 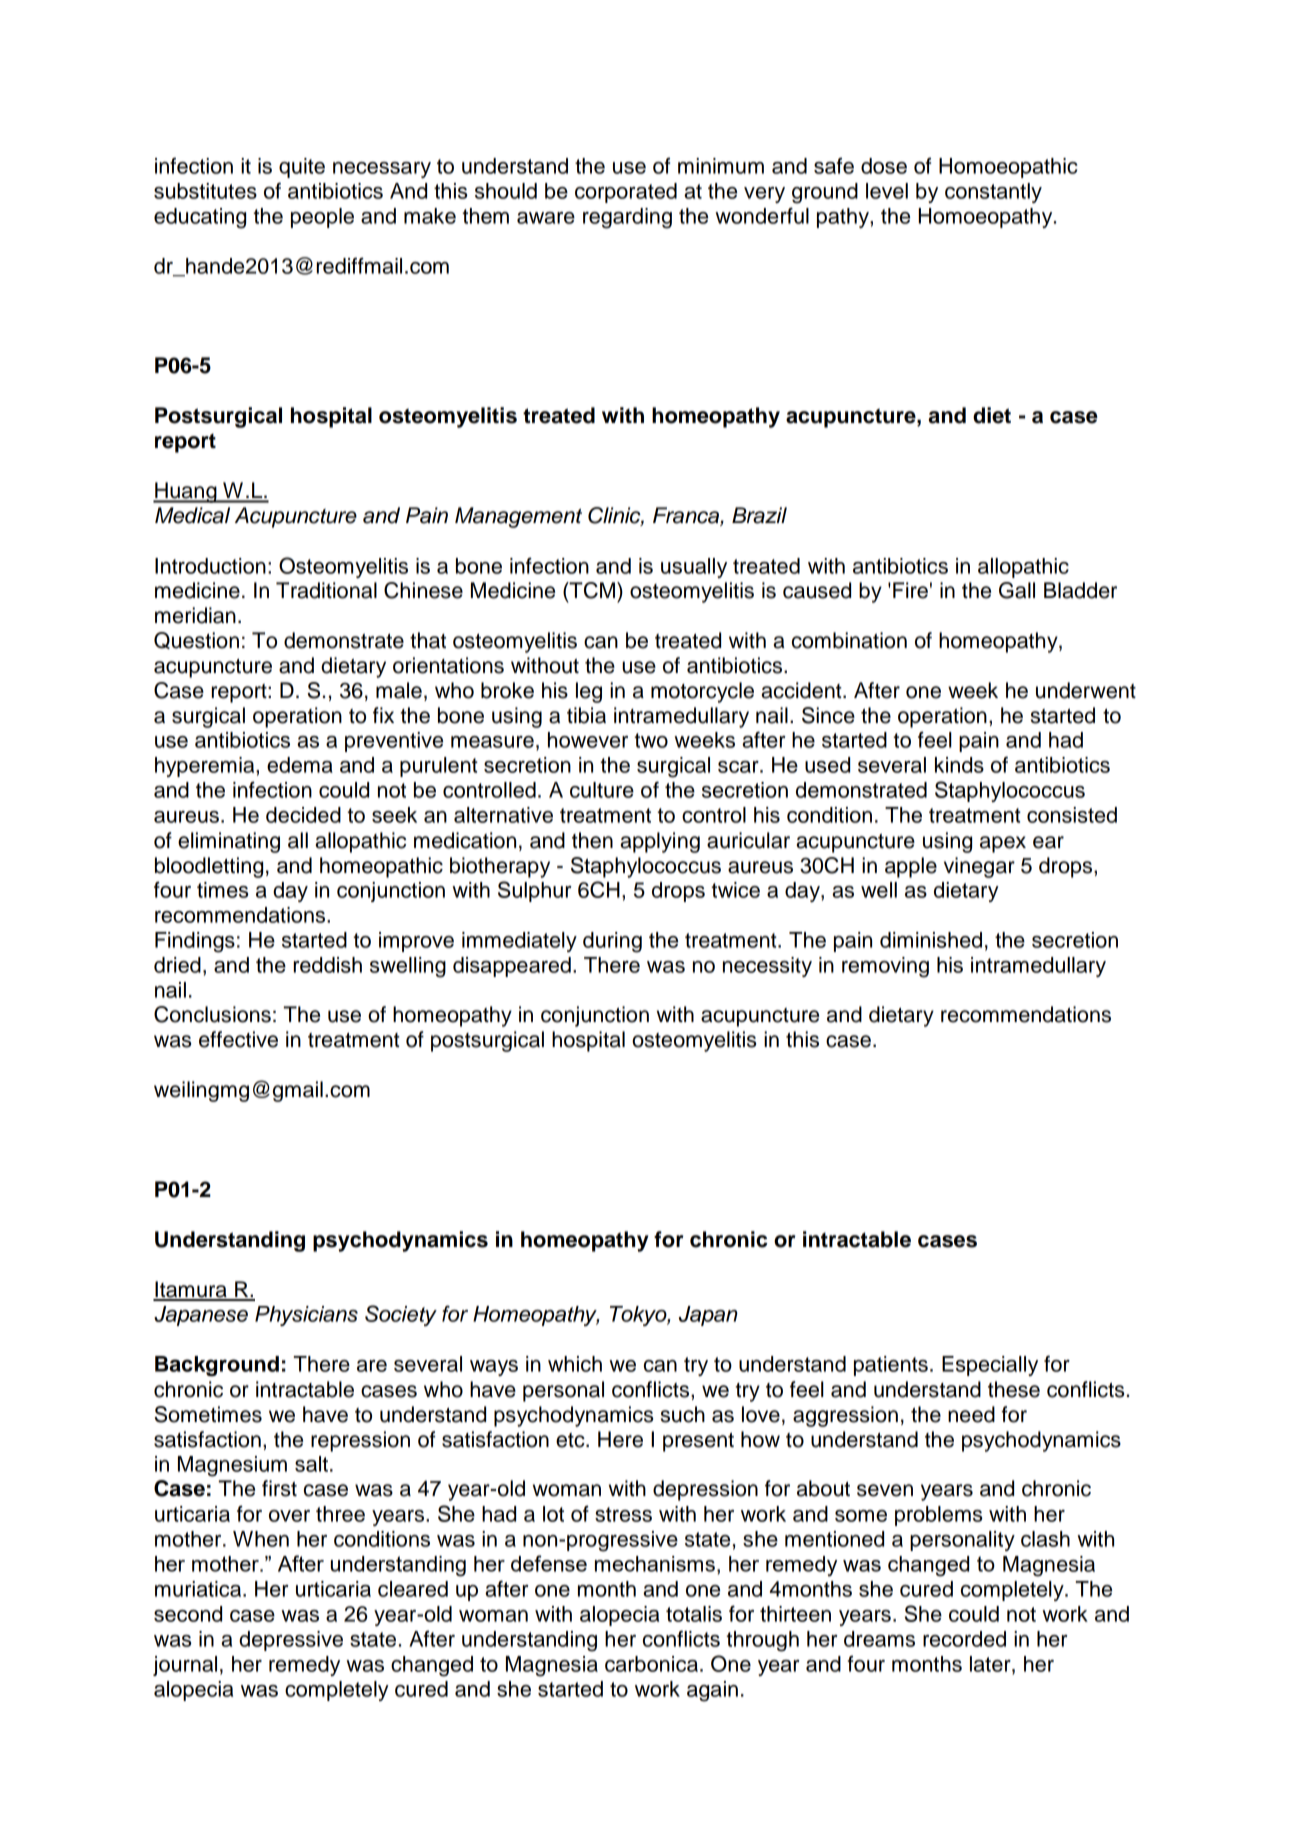 What do you see at coordinates (328, 965) in the page?
I see `reddish` at bounding box center [328, 965].
